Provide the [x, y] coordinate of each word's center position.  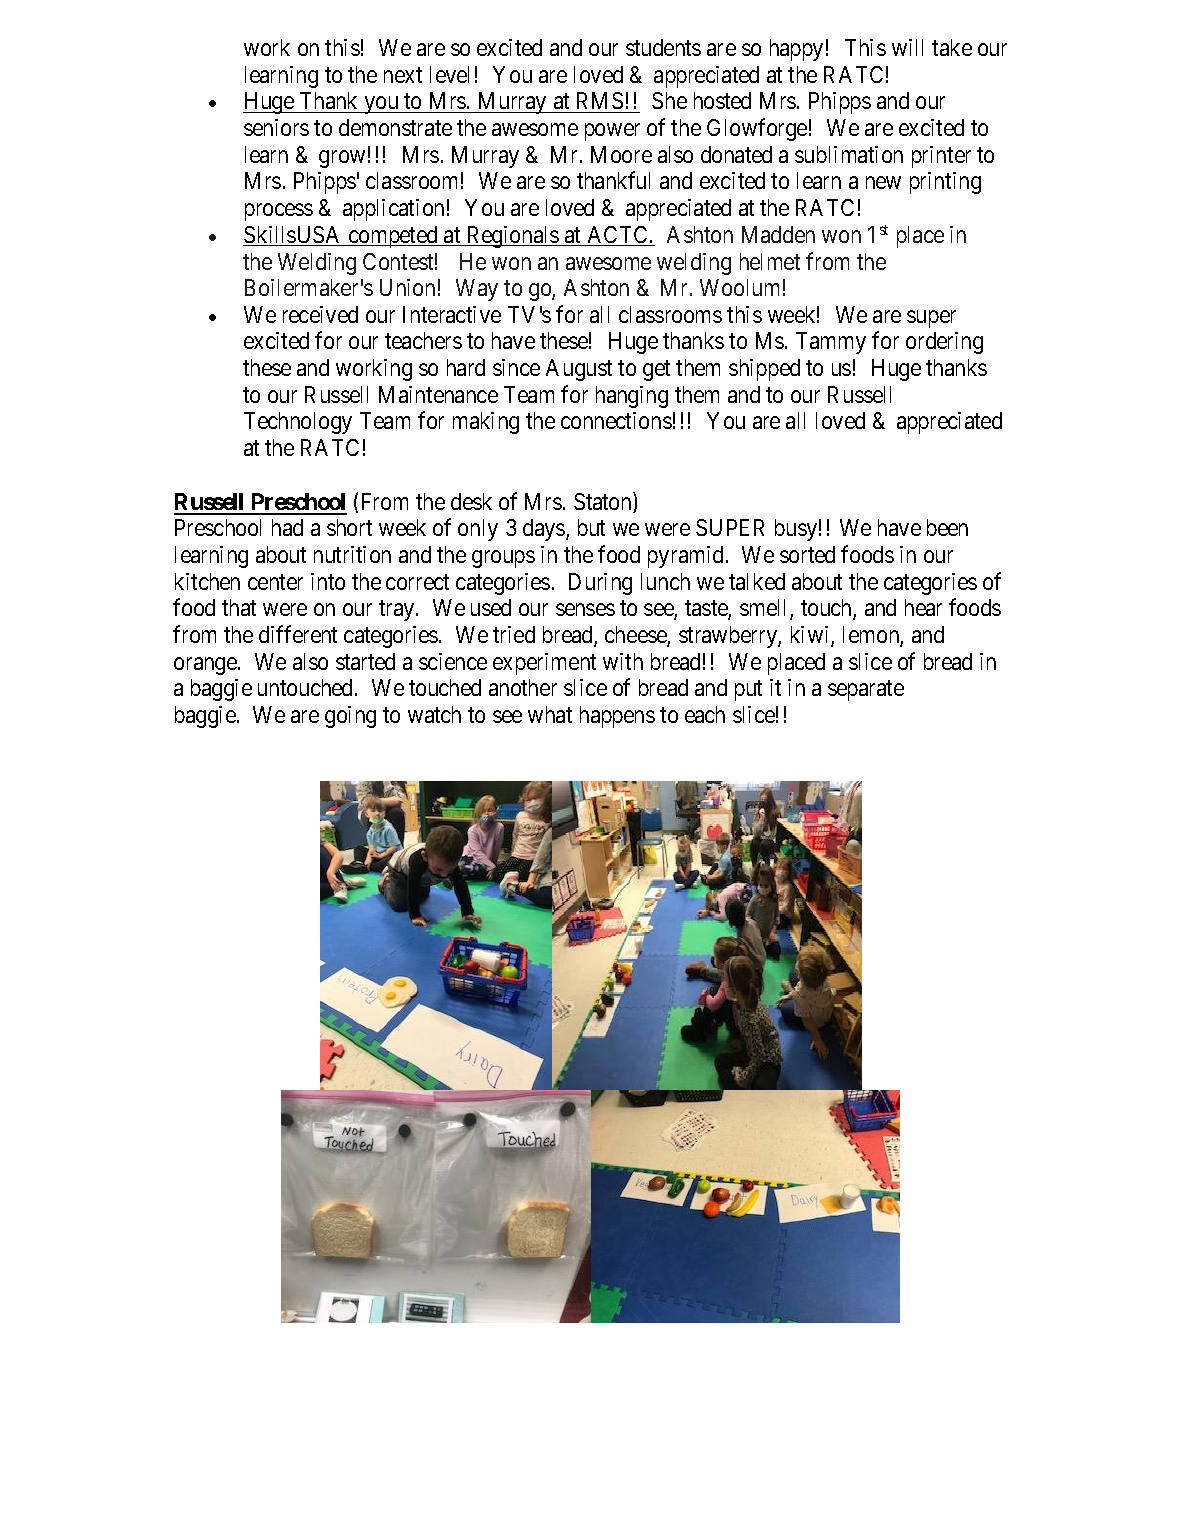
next [403, 75]
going [350, 717]
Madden [778, 234]
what [550, 714]
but [591, 527]
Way [477, 290]
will [907, 47]
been [947, 527]
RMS [600, 100]
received [320, 314]
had [287, 527]
